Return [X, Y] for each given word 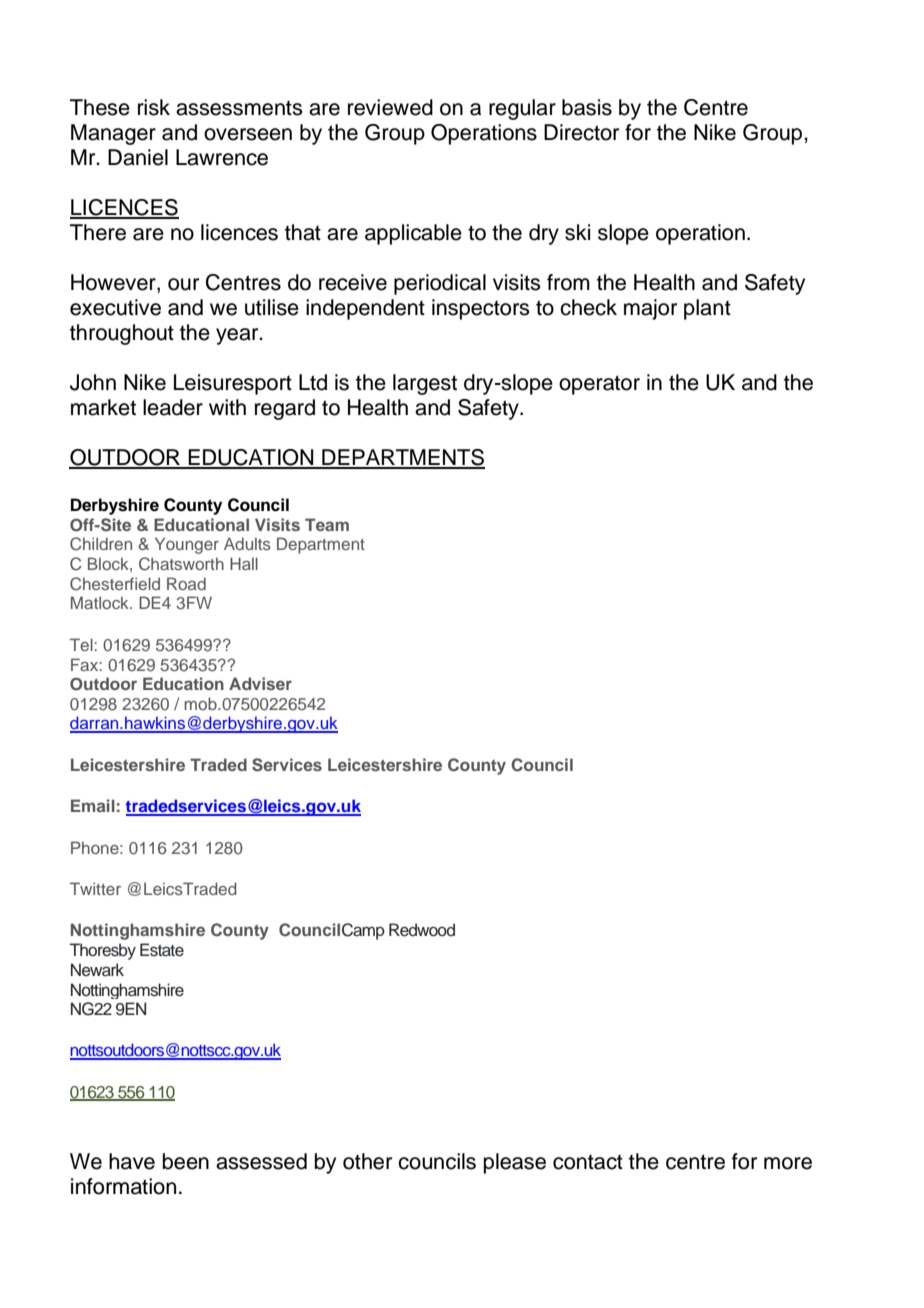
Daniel [138, 157]
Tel [81, 644]
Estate [162, 950]
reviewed [390, 107]
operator [599, 385]
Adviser [260, 683]
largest [425, 384]
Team [327, 524]
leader [173, 407]
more [788, 1163]
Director [581, 132]
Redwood [422, 930]
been [186, 1161]
